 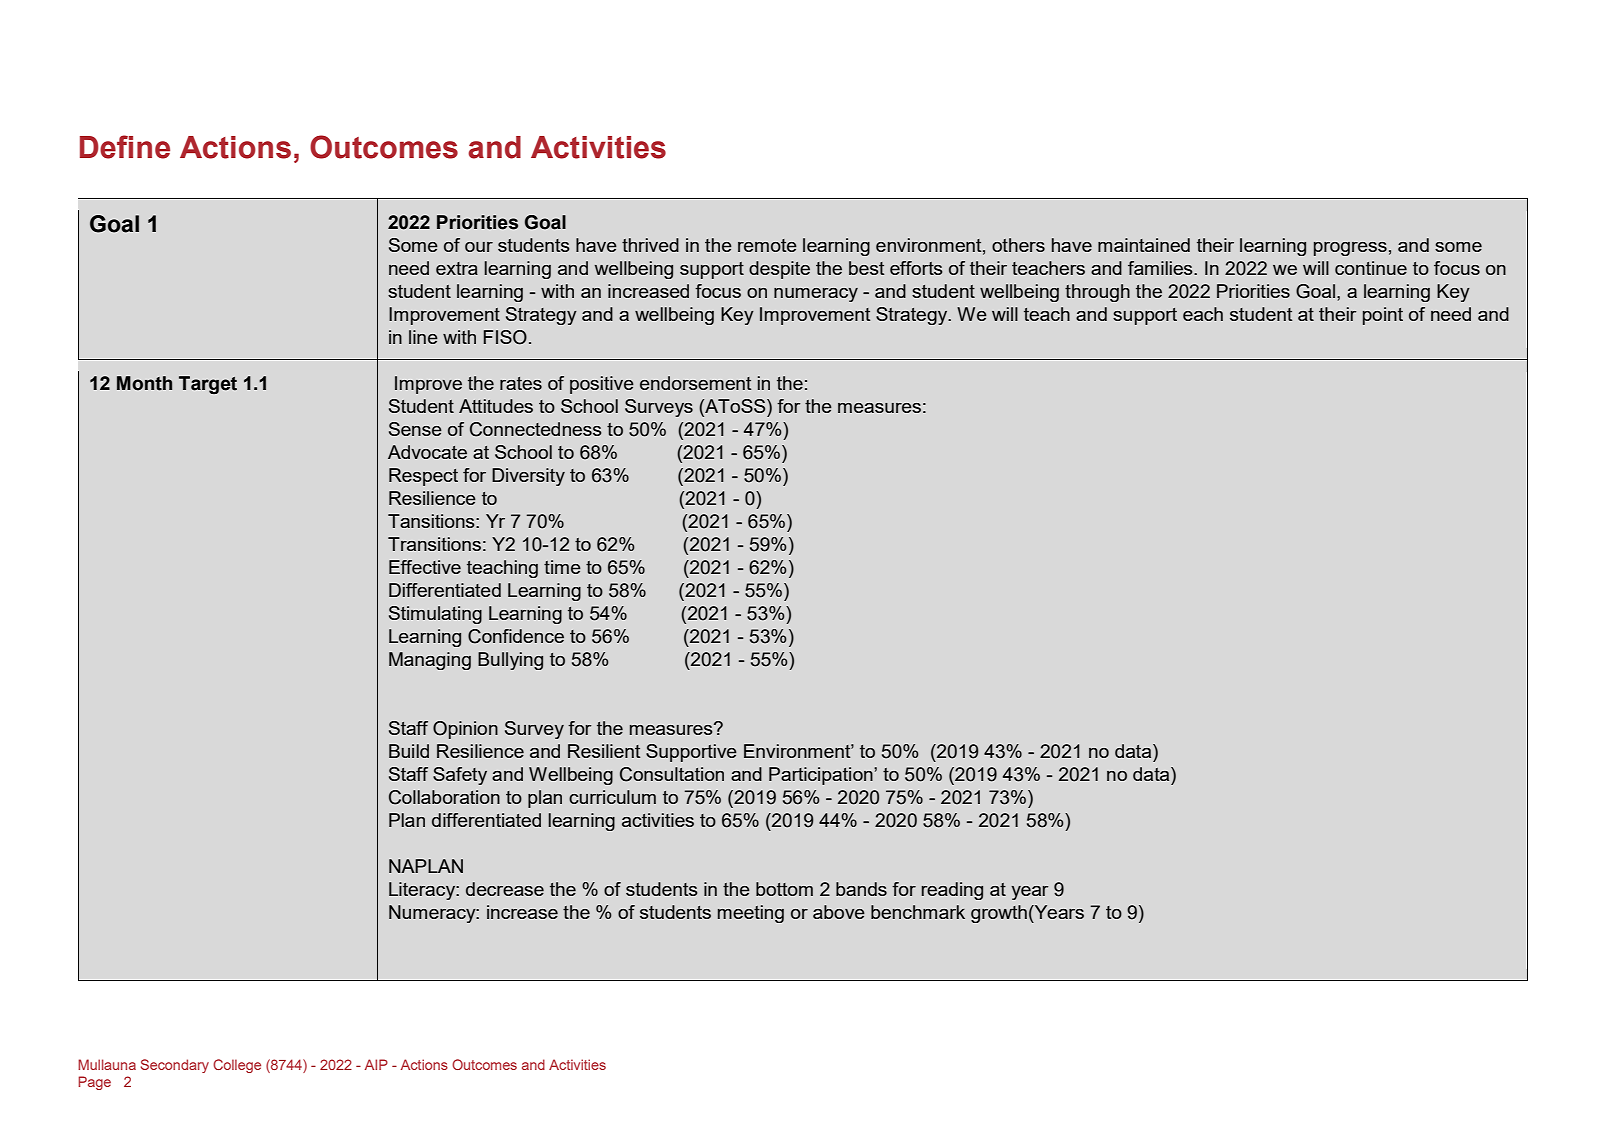 What do you see at coordinates (1144, 245) in the screenshot?
I see `maintained` at bounding box center [1144, 245].
